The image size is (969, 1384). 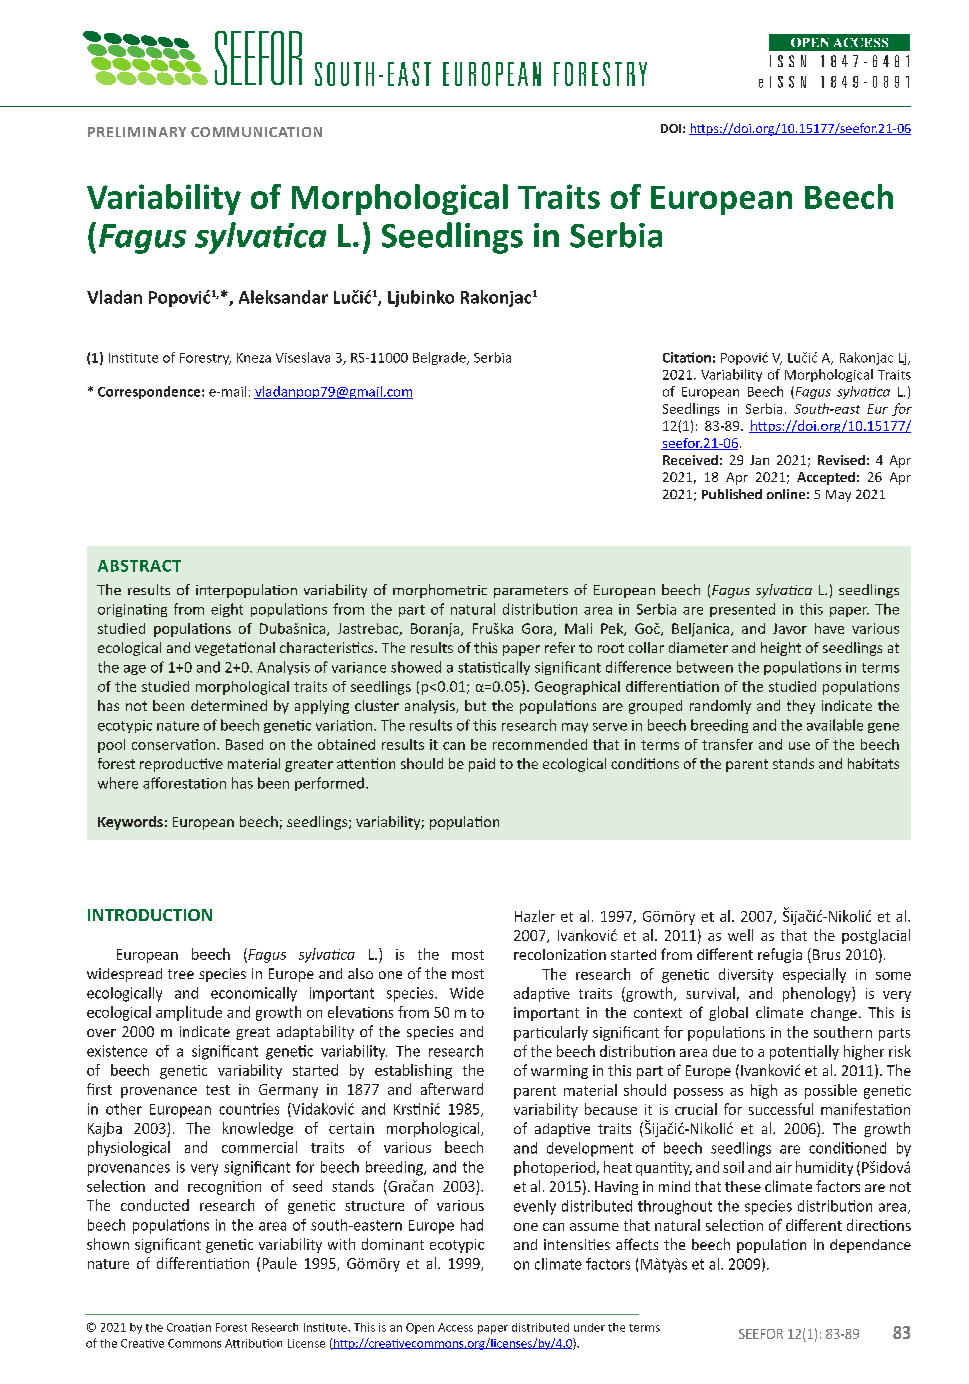 What do you see at coordinates (173, 744) in the page?
I see `conservation` at bounding box center [173, 744].
